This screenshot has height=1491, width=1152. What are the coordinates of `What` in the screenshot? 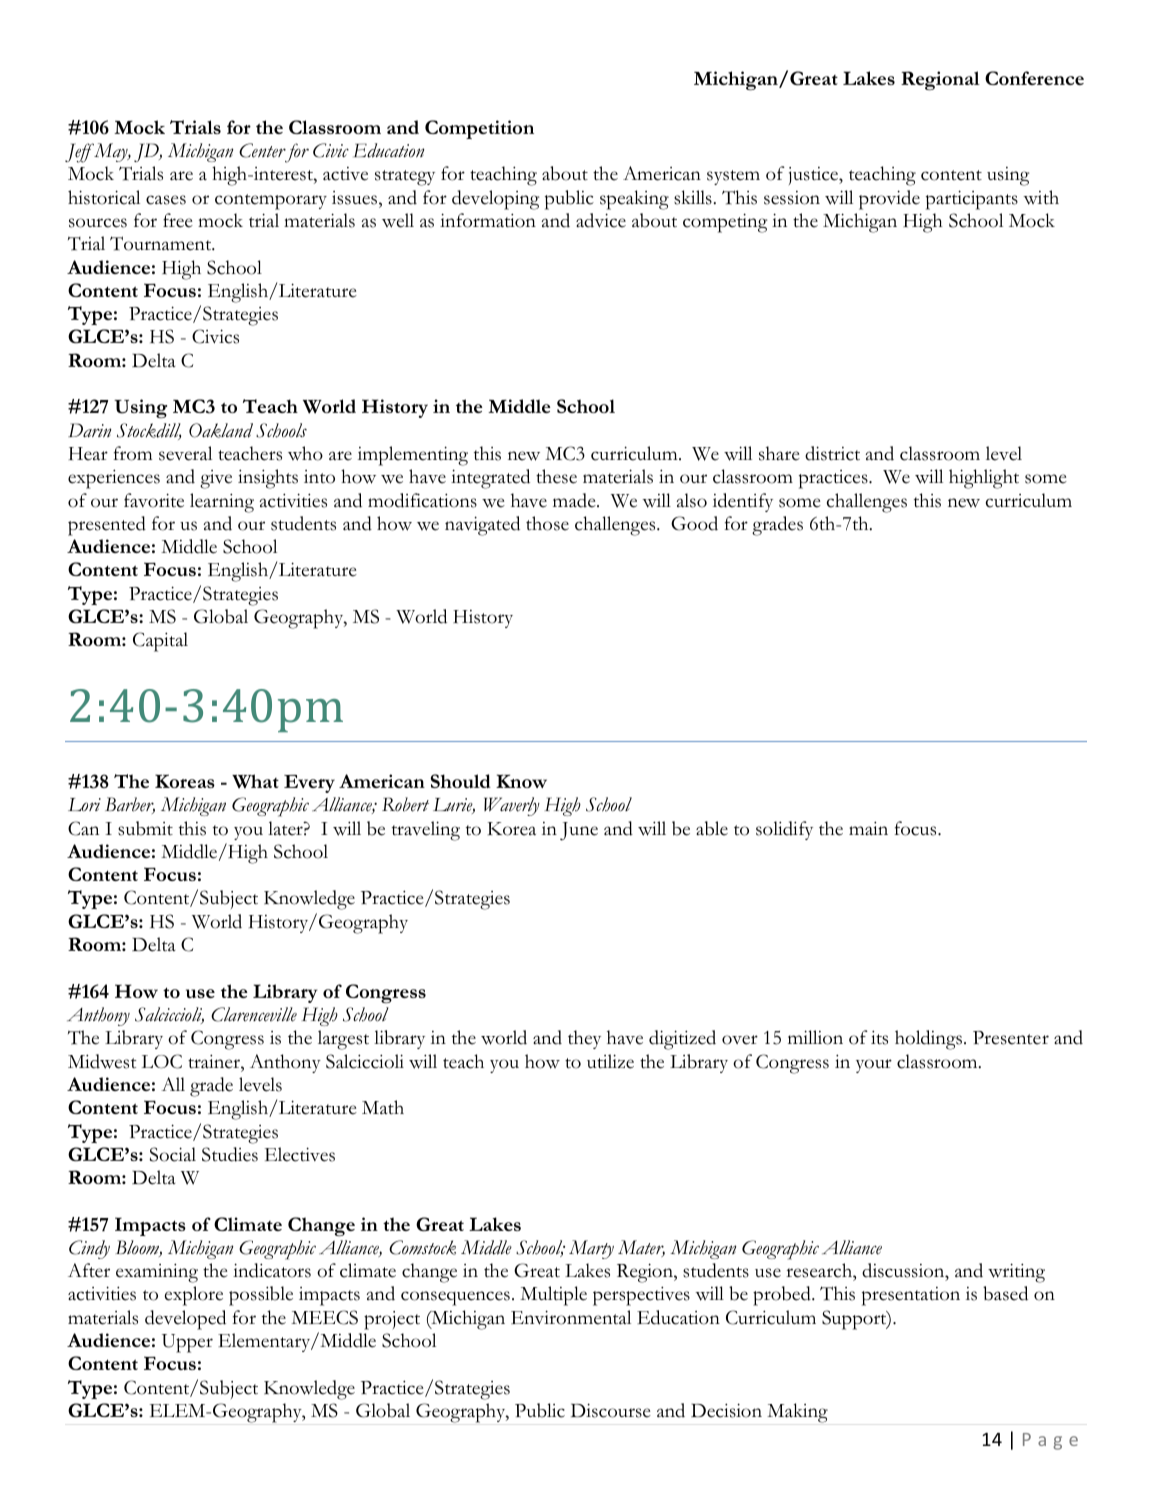 It's located at (255, 781).
